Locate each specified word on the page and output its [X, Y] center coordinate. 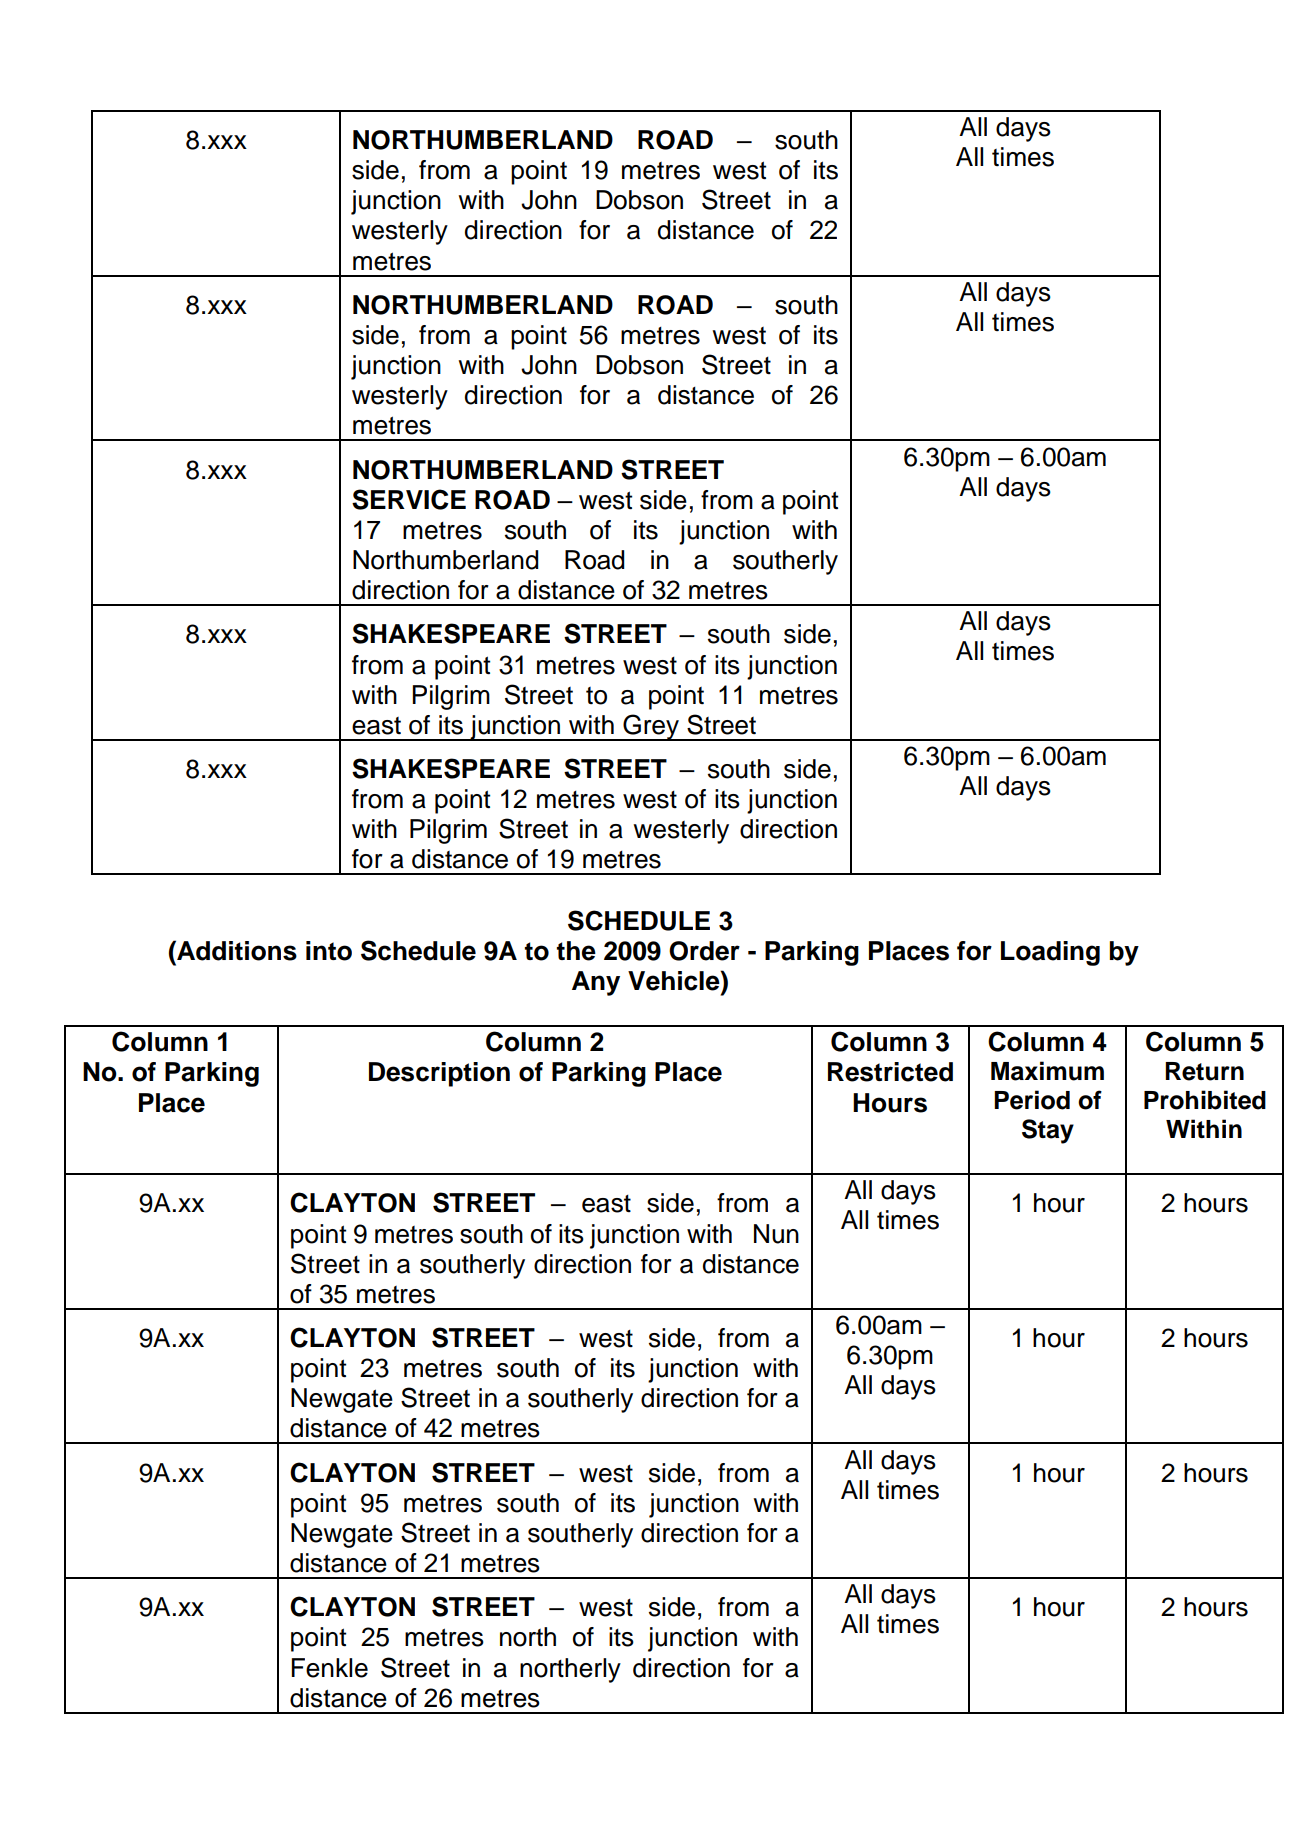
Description [439, 1074]
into [329, 951]
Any [596, 983]
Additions [236, 950]
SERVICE [409, 499]
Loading [1050, 953]
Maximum [1047, 1071]
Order [704, 951]
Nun [776, 1234]
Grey [651, 727]
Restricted [890, 1072]
